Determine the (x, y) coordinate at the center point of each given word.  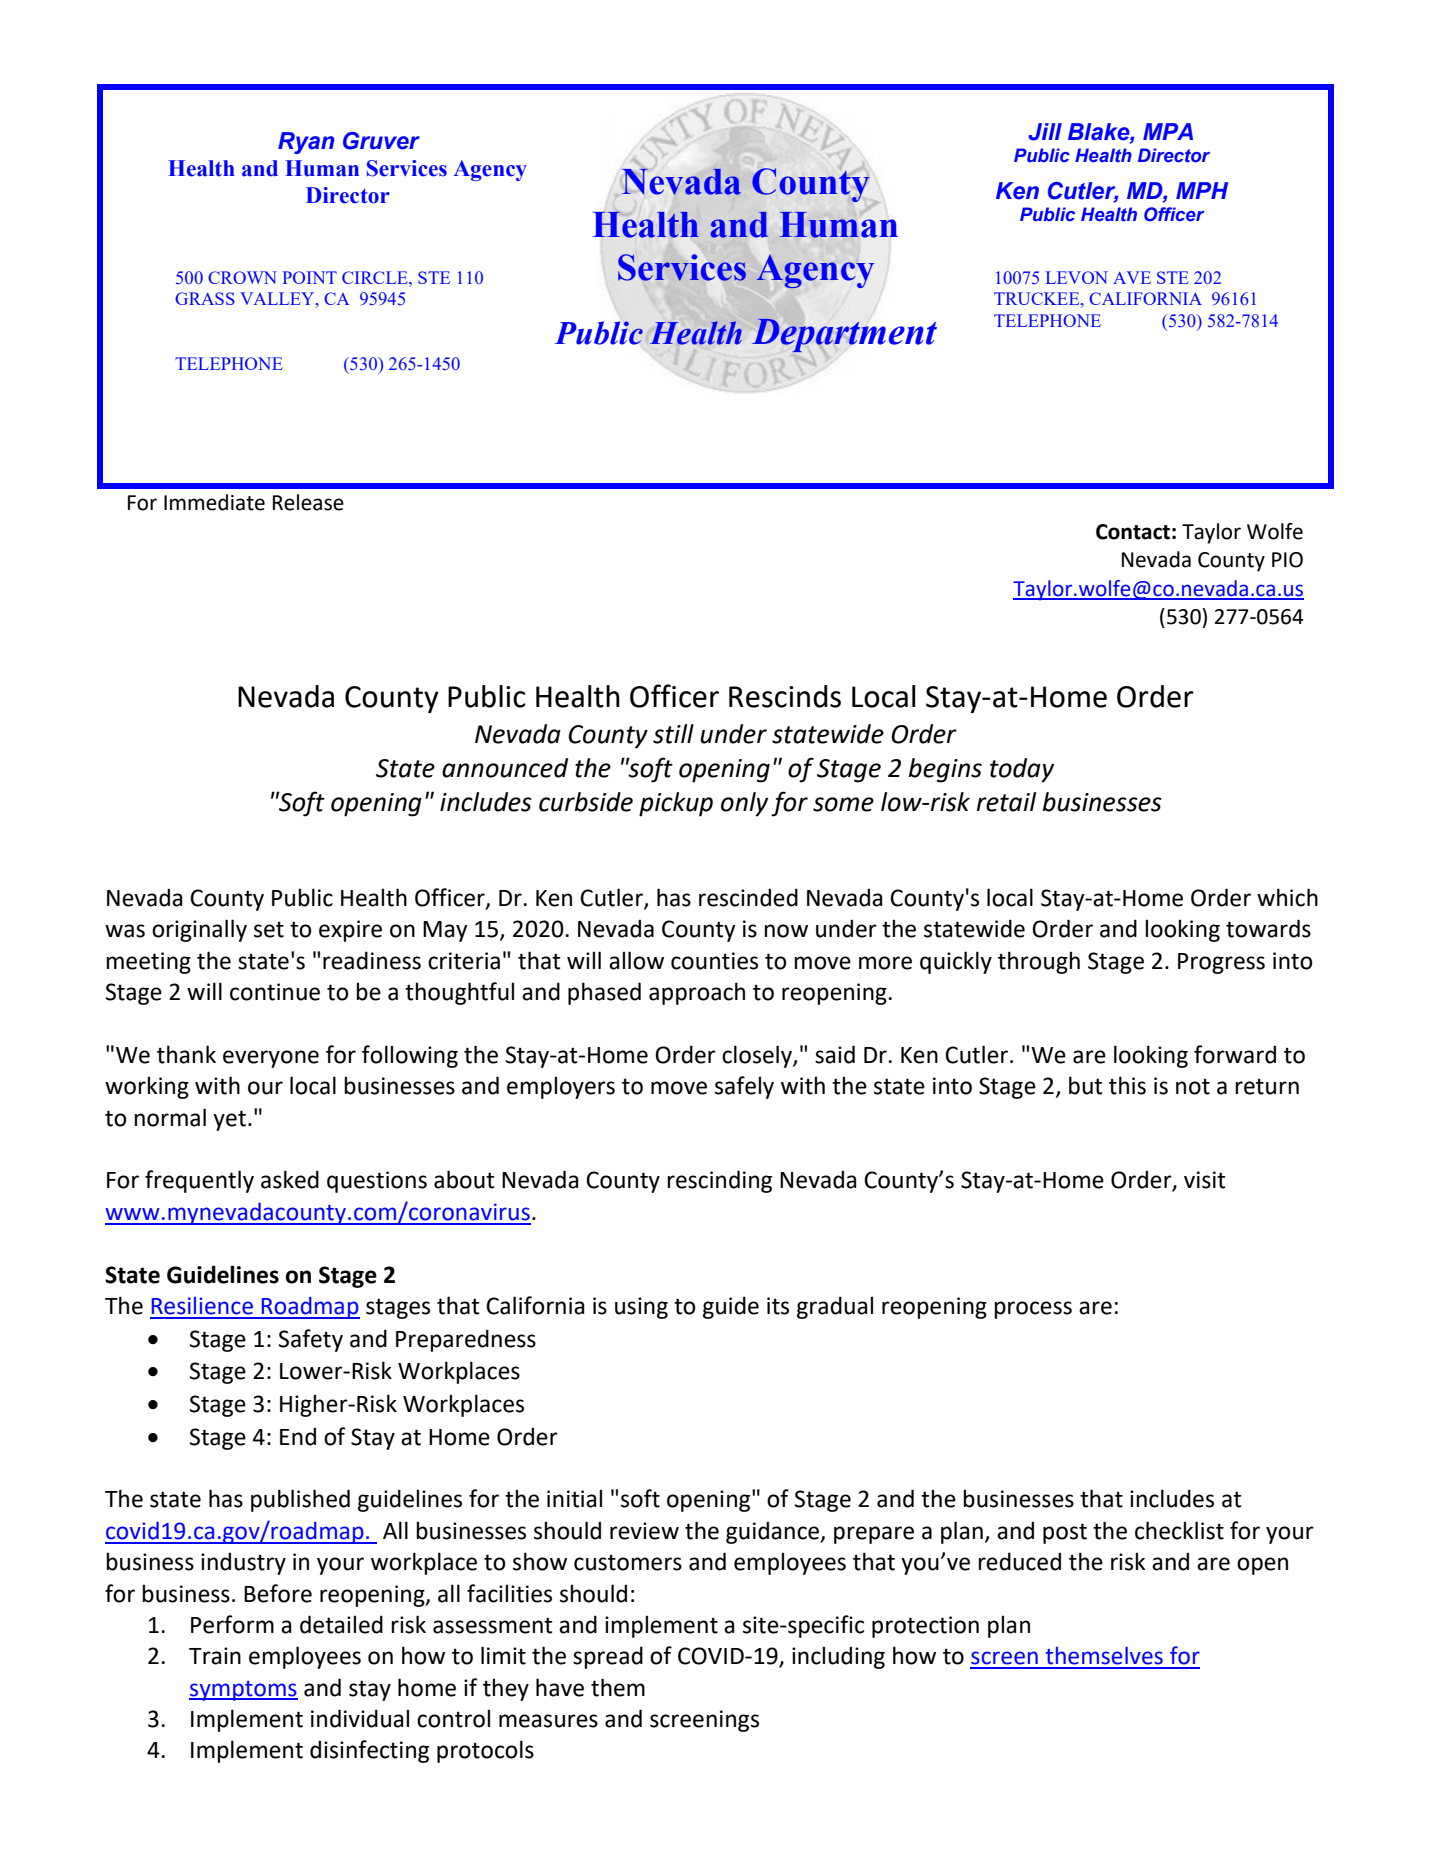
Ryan (306, 143)
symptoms (243, 1691)
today (1022, 770)
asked (290, 1179)
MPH (1202, 190)
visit (1204, 1180)
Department (844, 335)
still (673, 734)
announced (505, 768)
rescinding (719, 1181)
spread (608, 1657)
